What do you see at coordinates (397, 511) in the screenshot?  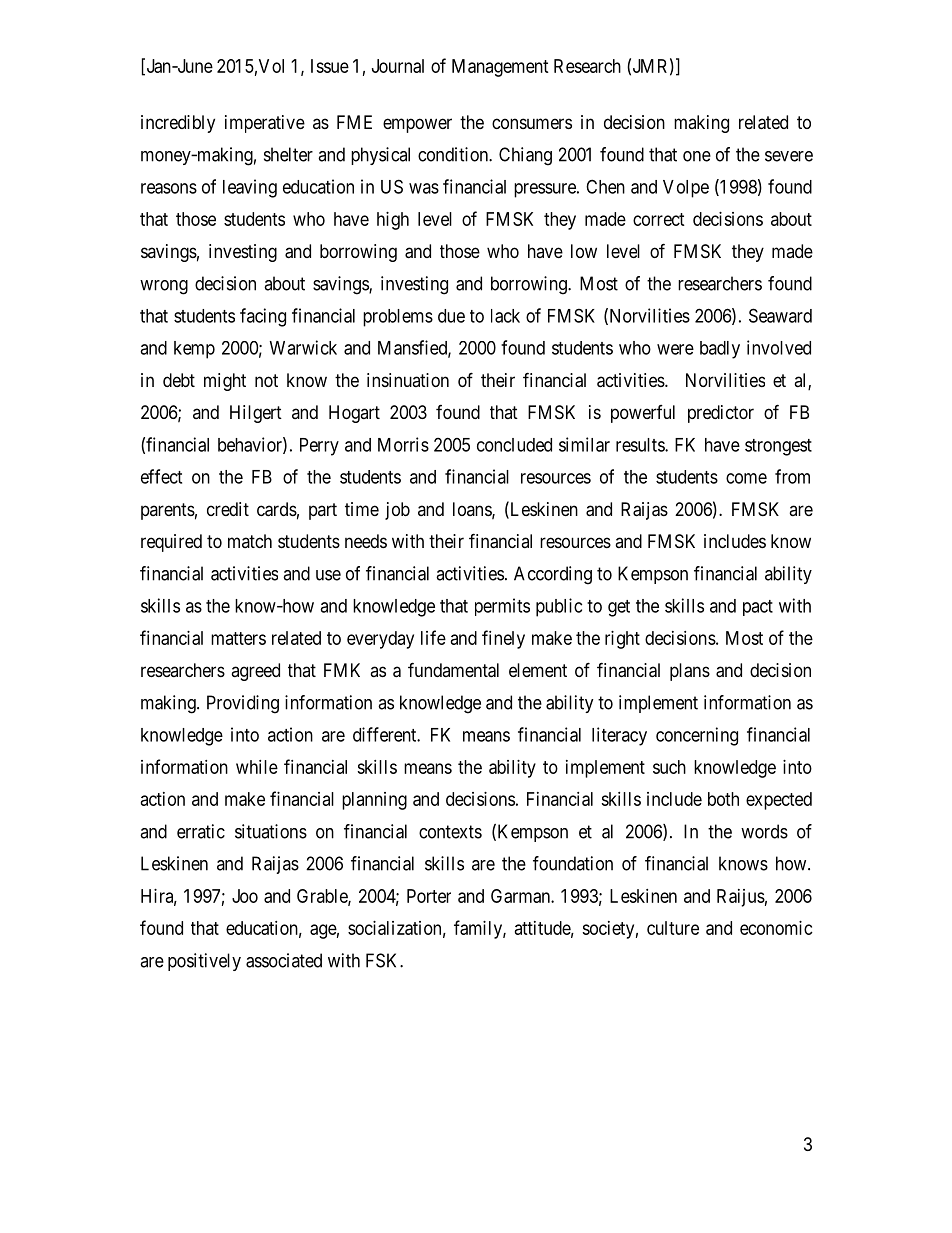 I see `job` at bounding box center [397, 511].
